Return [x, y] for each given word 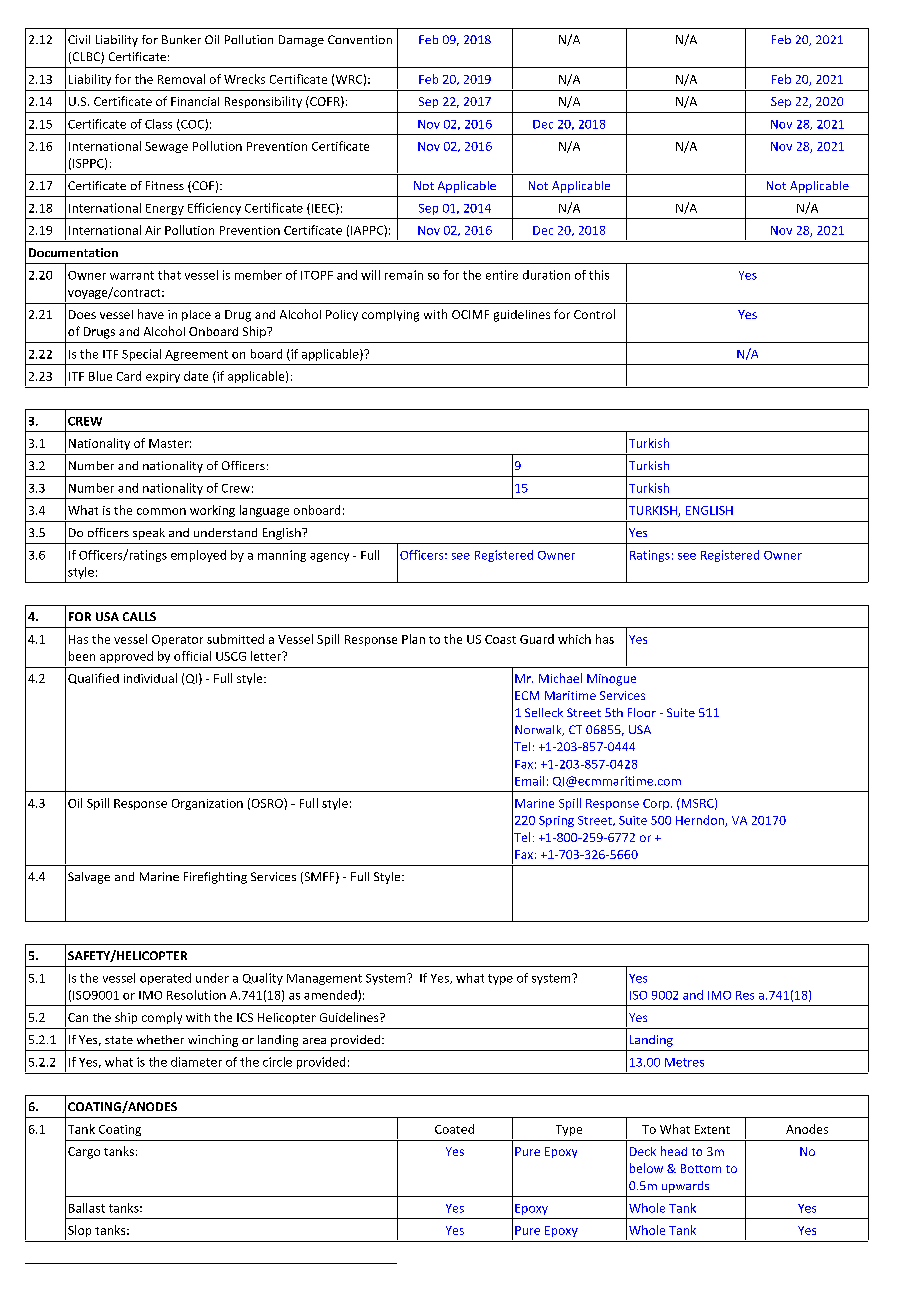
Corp [656, 804]
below [646, 1168]
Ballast [87, 1208]
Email [529, 781]
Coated [454, 1129]
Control [594, 314]
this [599, 275]
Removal [181, 79]
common [161, 511]
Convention [360, 39]
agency [329, 557]
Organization [207, 804]
